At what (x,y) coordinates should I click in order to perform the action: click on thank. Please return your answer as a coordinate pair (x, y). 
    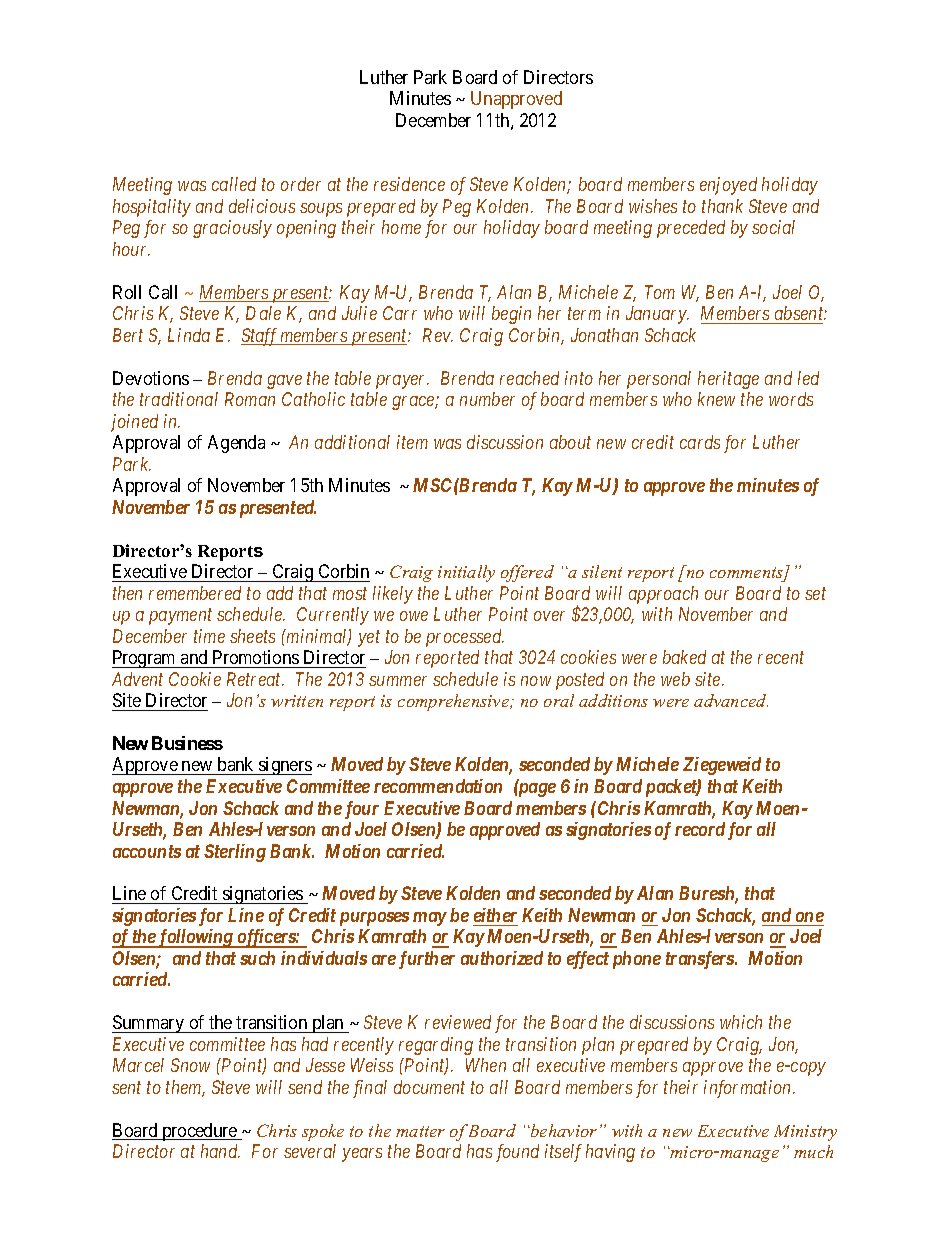
    Looking at the image, I should click on (722, 206).
